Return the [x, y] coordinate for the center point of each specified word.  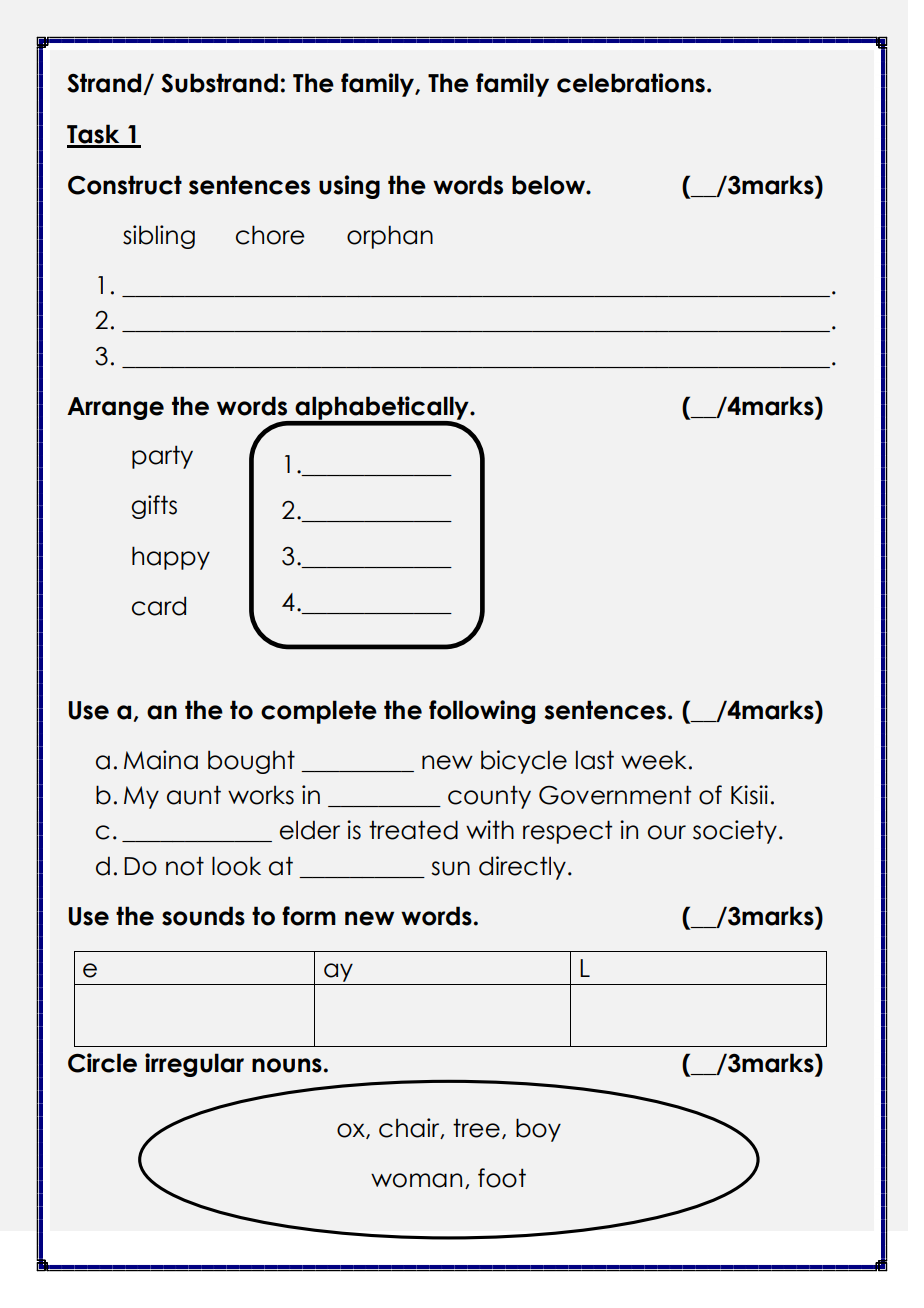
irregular [194, 1065]
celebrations [631, 83]
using [349, 187]
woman [416, 1180]
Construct [125, 185]
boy [538, 1130]
